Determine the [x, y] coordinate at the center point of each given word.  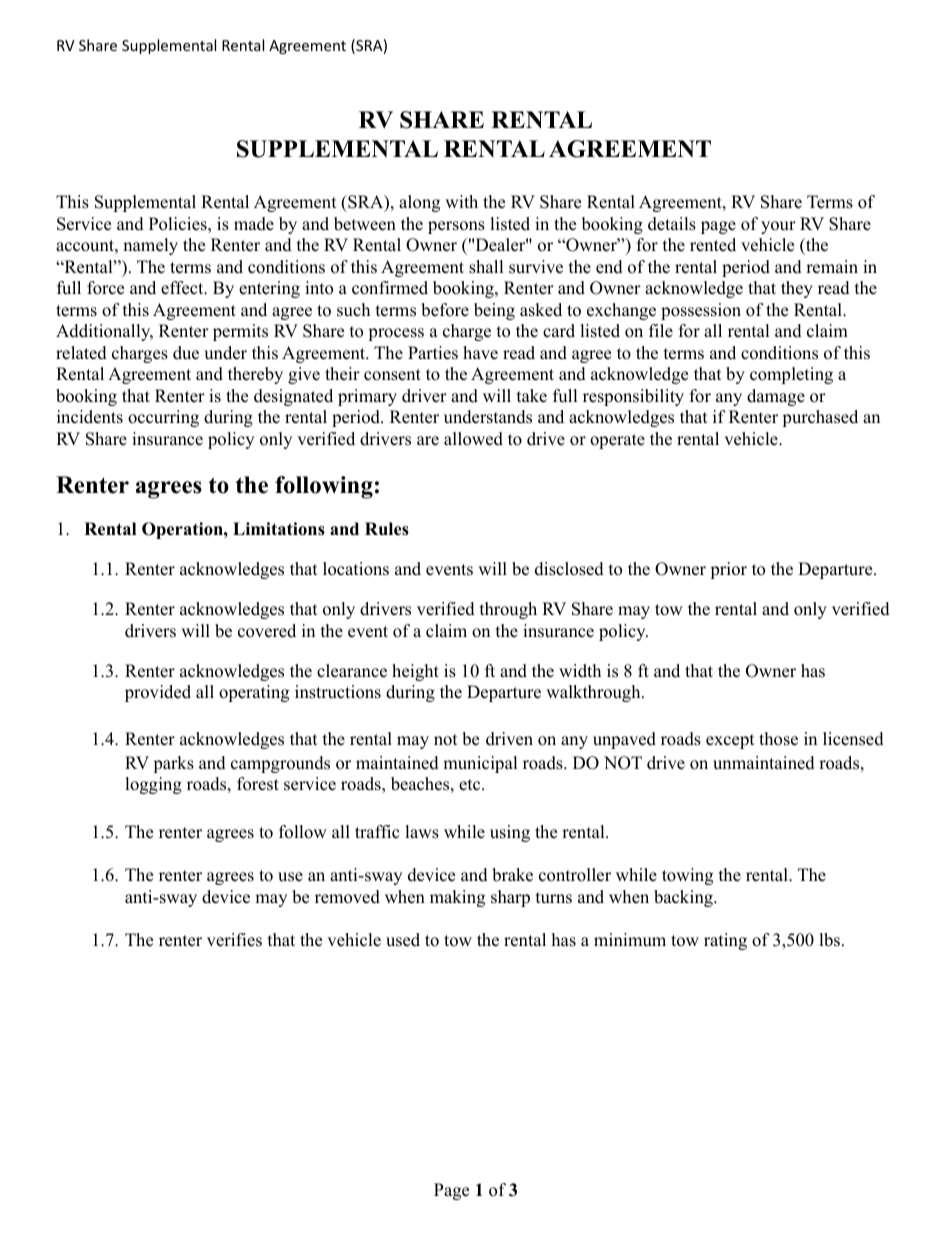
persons [456, 227]
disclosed [569, 569]
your [778, 227]
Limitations [279, 529]
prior [728, 570]
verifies [234, 940]
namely [150, 246]
